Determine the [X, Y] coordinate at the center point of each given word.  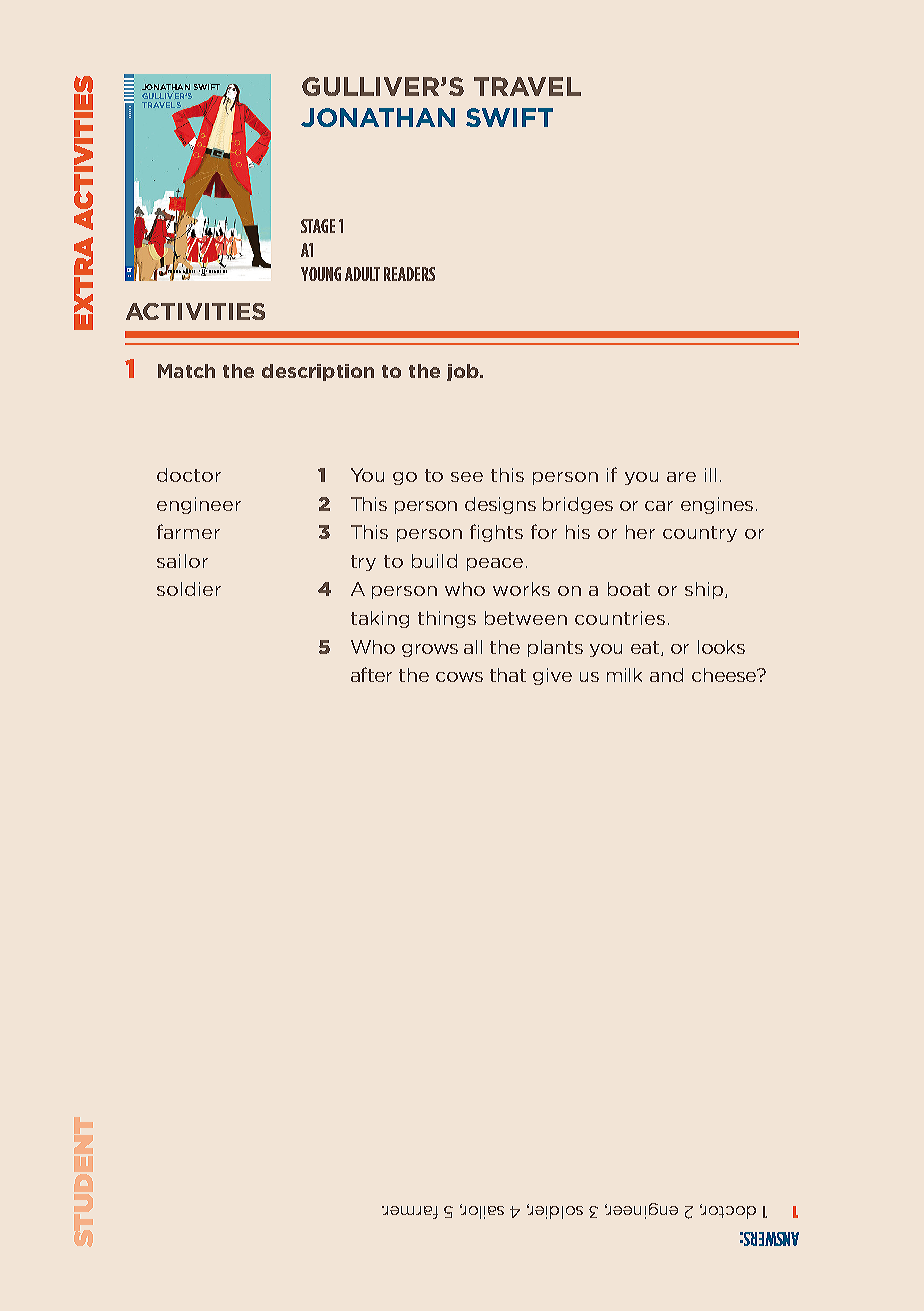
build [434, 561]
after [371, 674]
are [681, 477]
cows [459, 677]
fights [496, 533]
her [640, 532]
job [464, 372]
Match [186, 371]
